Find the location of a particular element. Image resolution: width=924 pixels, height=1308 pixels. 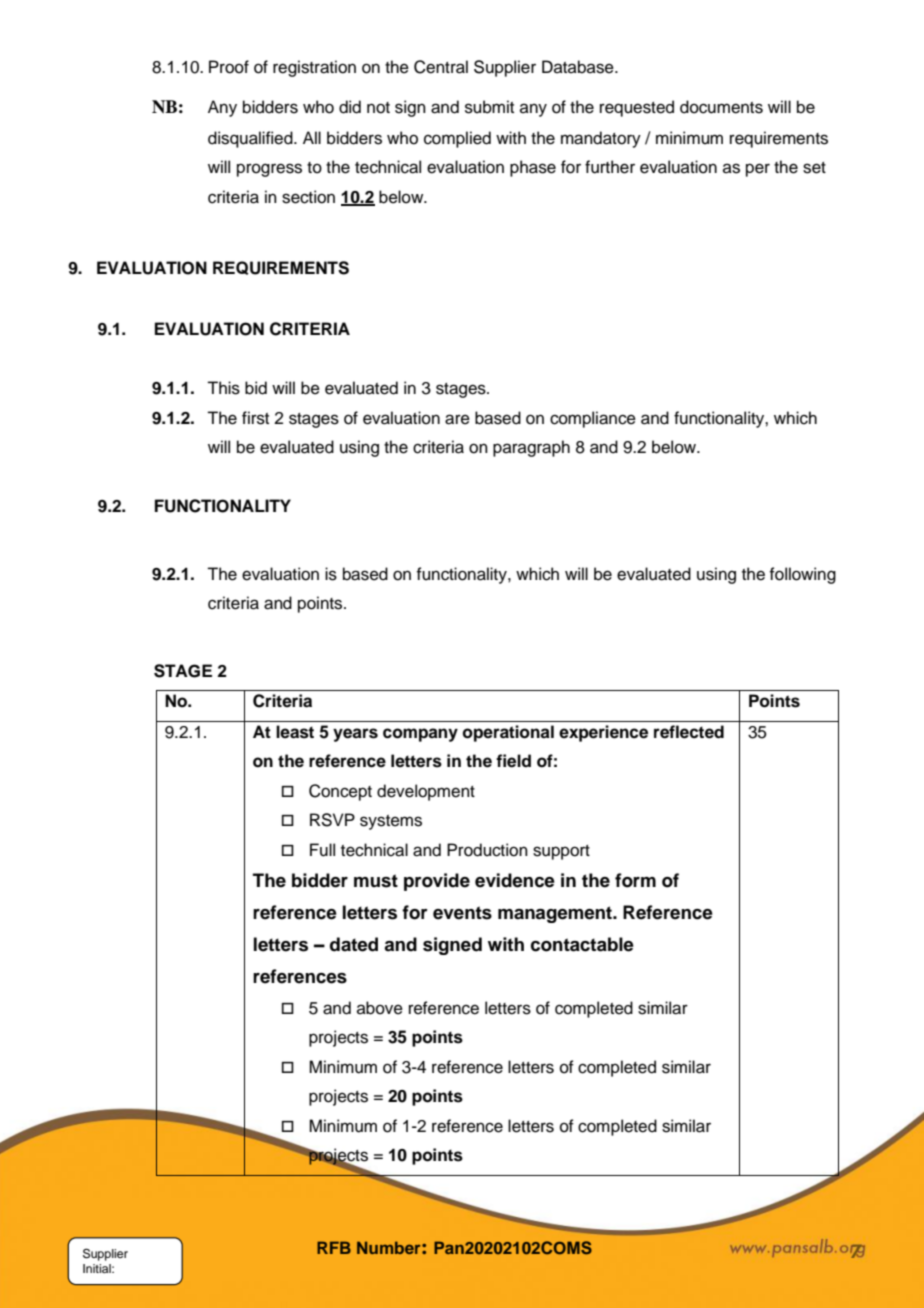

documents is located at coordinates (721, 107).
